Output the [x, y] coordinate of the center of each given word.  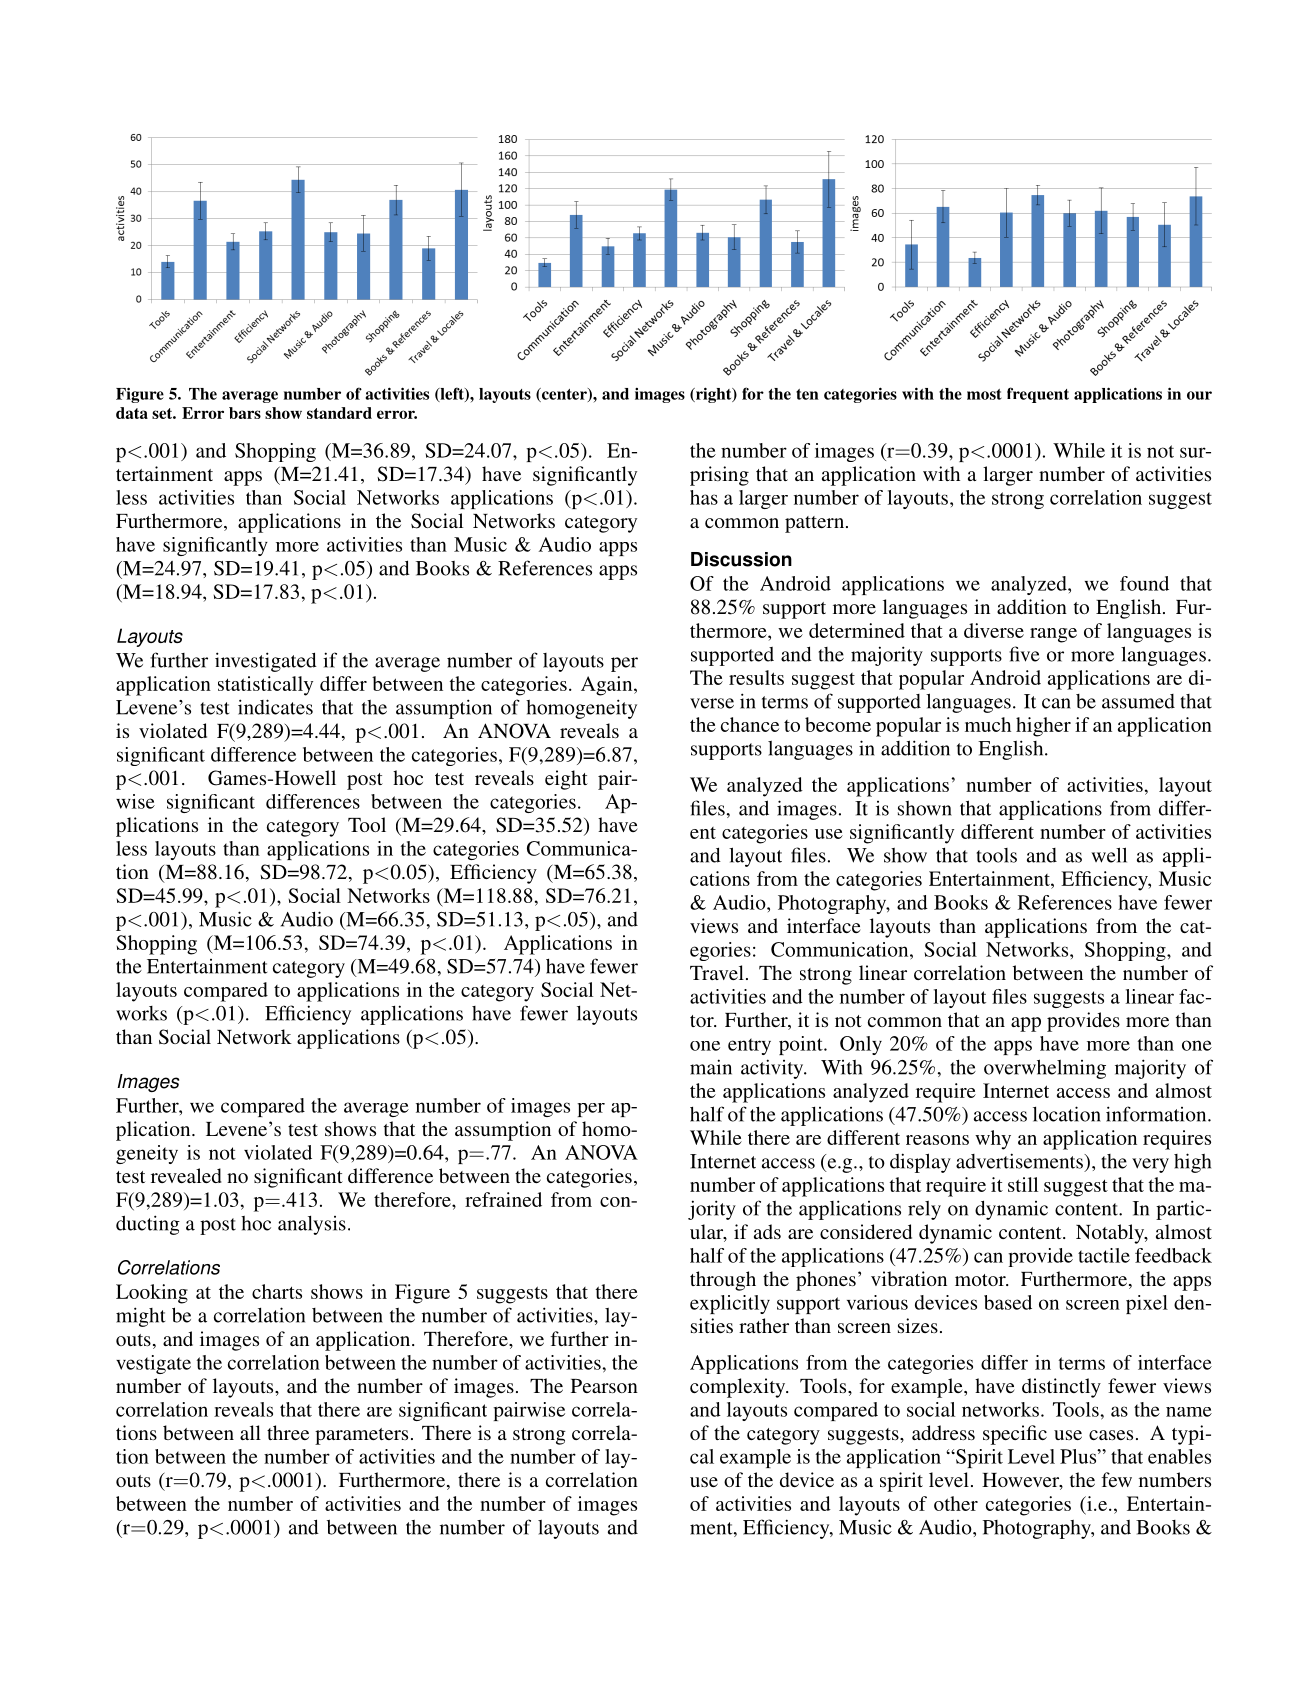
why [993, 1140]
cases [1111, 1435]
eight [566, 780]
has [704, 497]
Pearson [604, 1386]
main [711, 1067]
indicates [275, 707]
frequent [1038, 395]
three [288, 1432]
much [988, 724]
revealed [186, 1175]
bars [245, 413]
